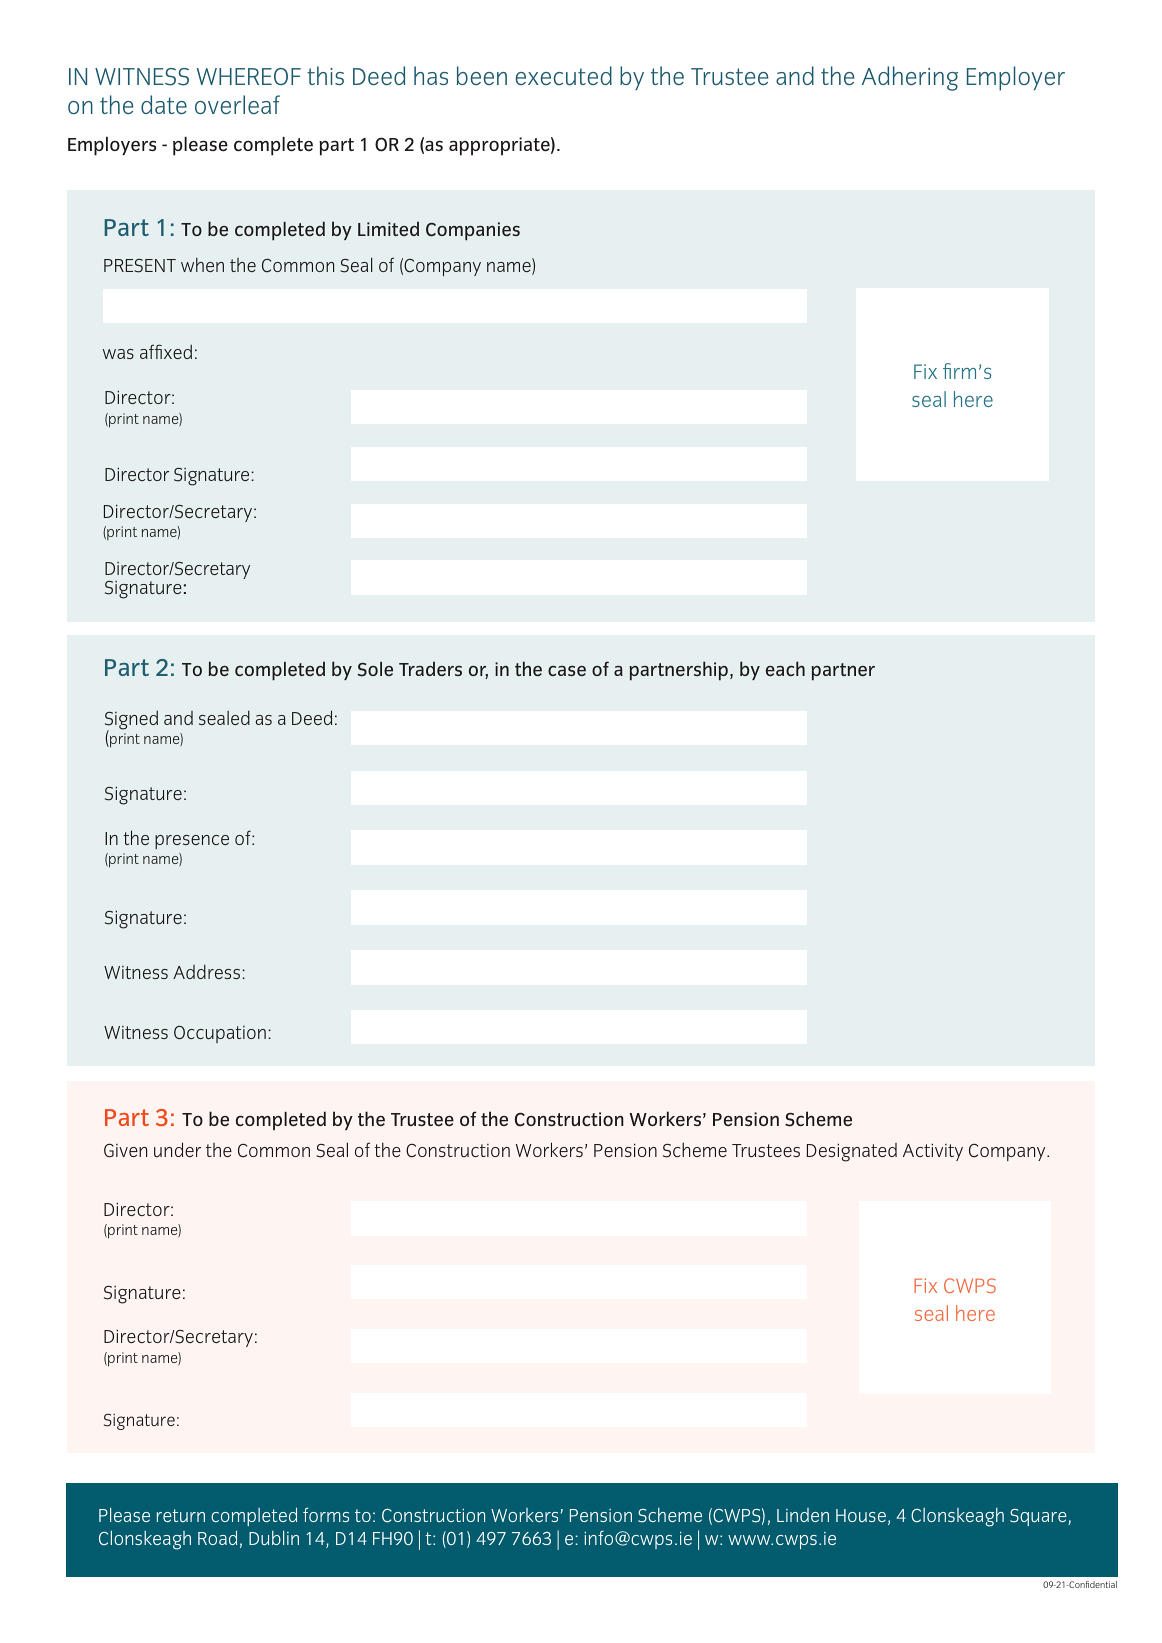 The height and width of the page is (1643, 1162). Describe the element at coordinates (164, 104) in the page. I see `date` at that location.
